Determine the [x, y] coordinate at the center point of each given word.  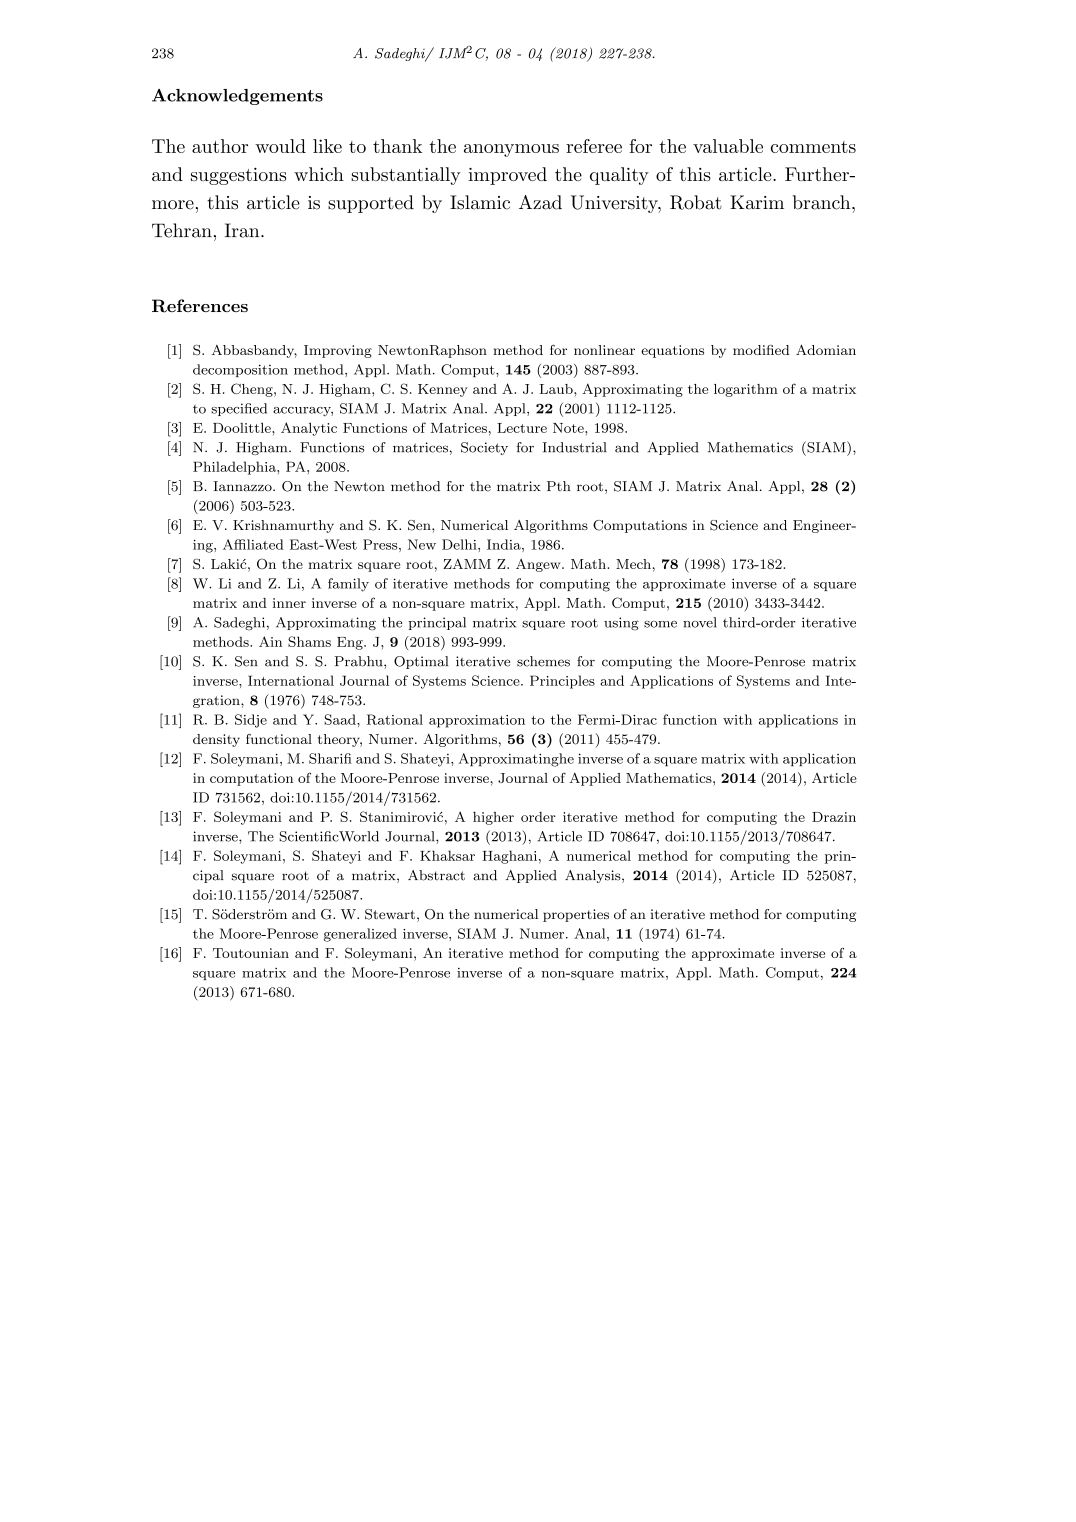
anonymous [511, 150]
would [280, 146]
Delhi [460, 544]
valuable [728, 146]
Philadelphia [235, 468]
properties [576, 915]
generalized [360, 935]
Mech [633, 564]
